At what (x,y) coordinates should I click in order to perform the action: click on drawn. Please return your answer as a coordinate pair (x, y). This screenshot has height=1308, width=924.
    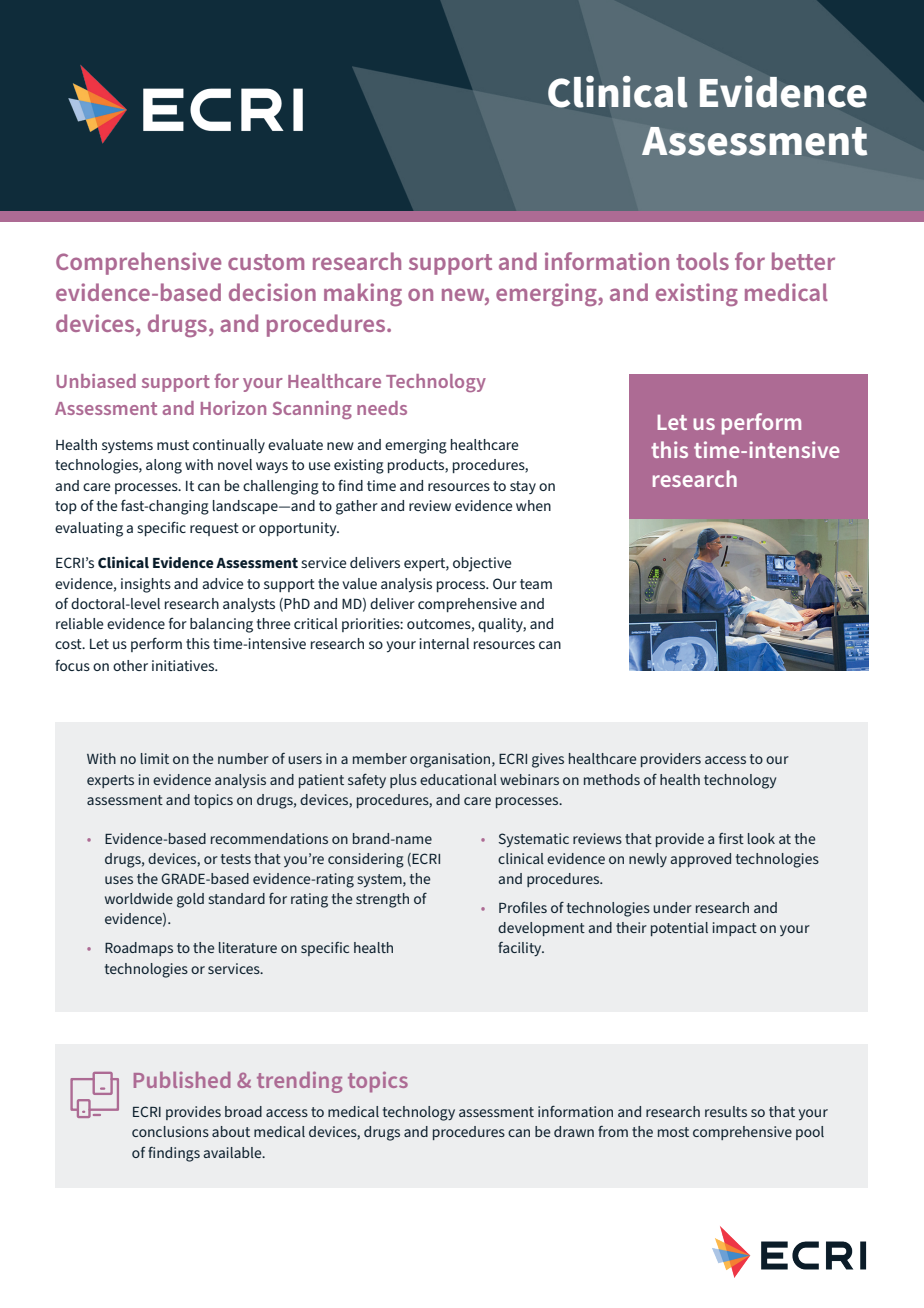
    Looking at the image, I should click on (574, 1131).
